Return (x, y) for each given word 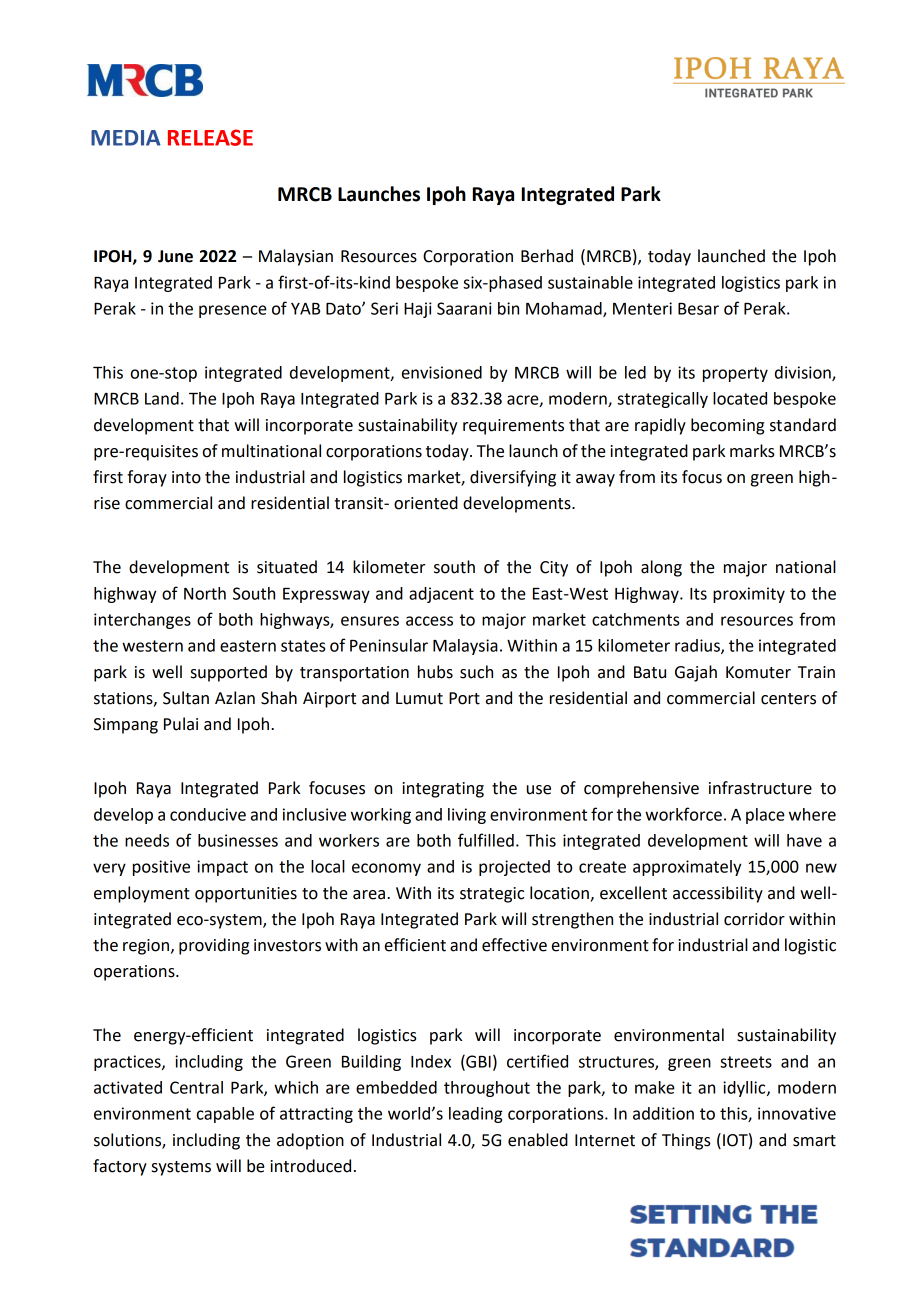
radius (698, 646)
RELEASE (210, 137)
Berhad (547, 256)
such (476, 672)
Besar (698, 309)
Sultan (186, 698)
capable (225, 1115)
